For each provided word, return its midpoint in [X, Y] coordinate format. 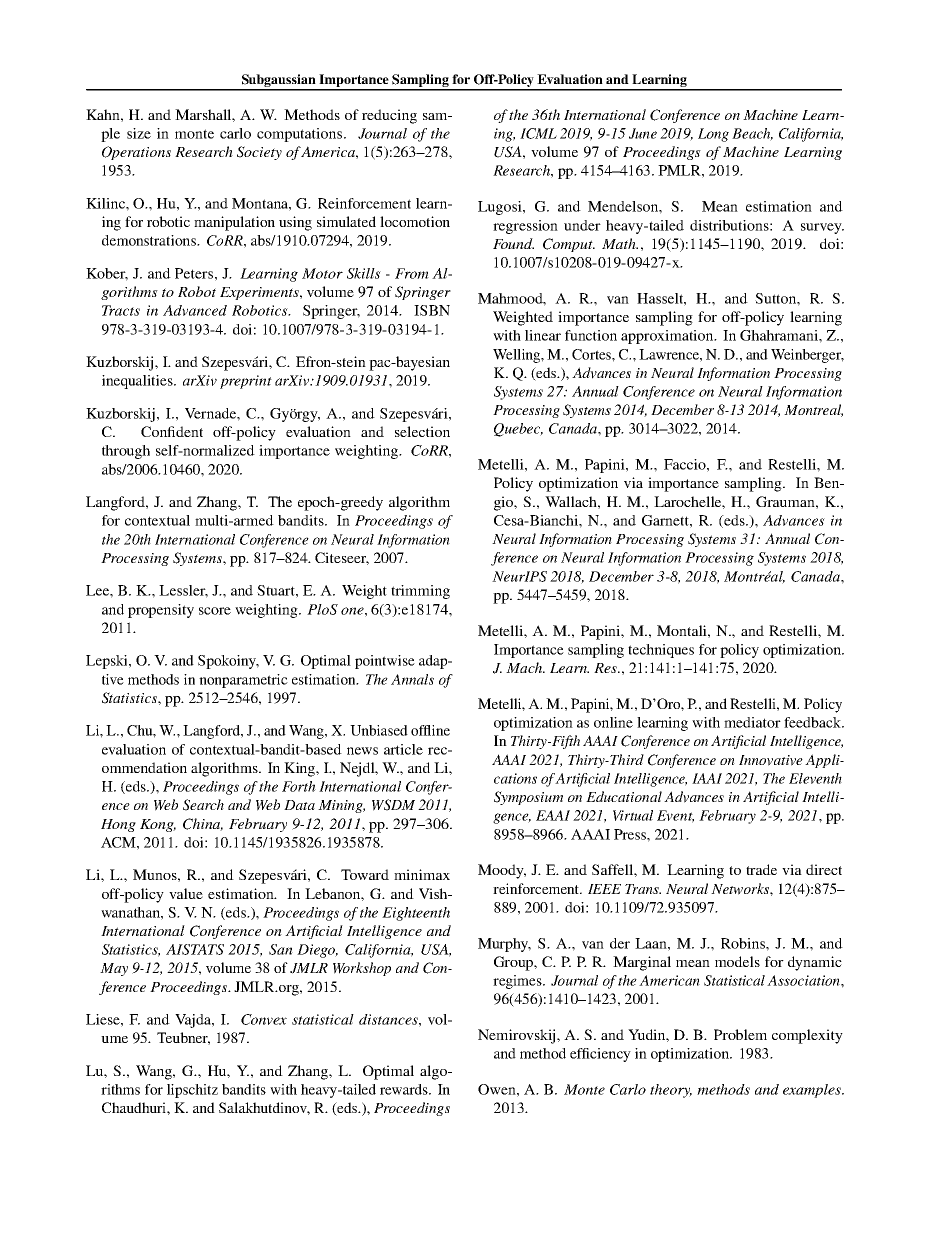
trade [761, 869]
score [215, 611]
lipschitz [192, 1091]
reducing [389, 116]
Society [259, 153]
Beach [752, 134]
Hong [118, 825]
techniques [661, 651]
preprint [246, 382]
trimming [420, 592]
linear [543, 335]
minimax [422, 874]
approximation [668, 337]
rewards [405, 1089]
